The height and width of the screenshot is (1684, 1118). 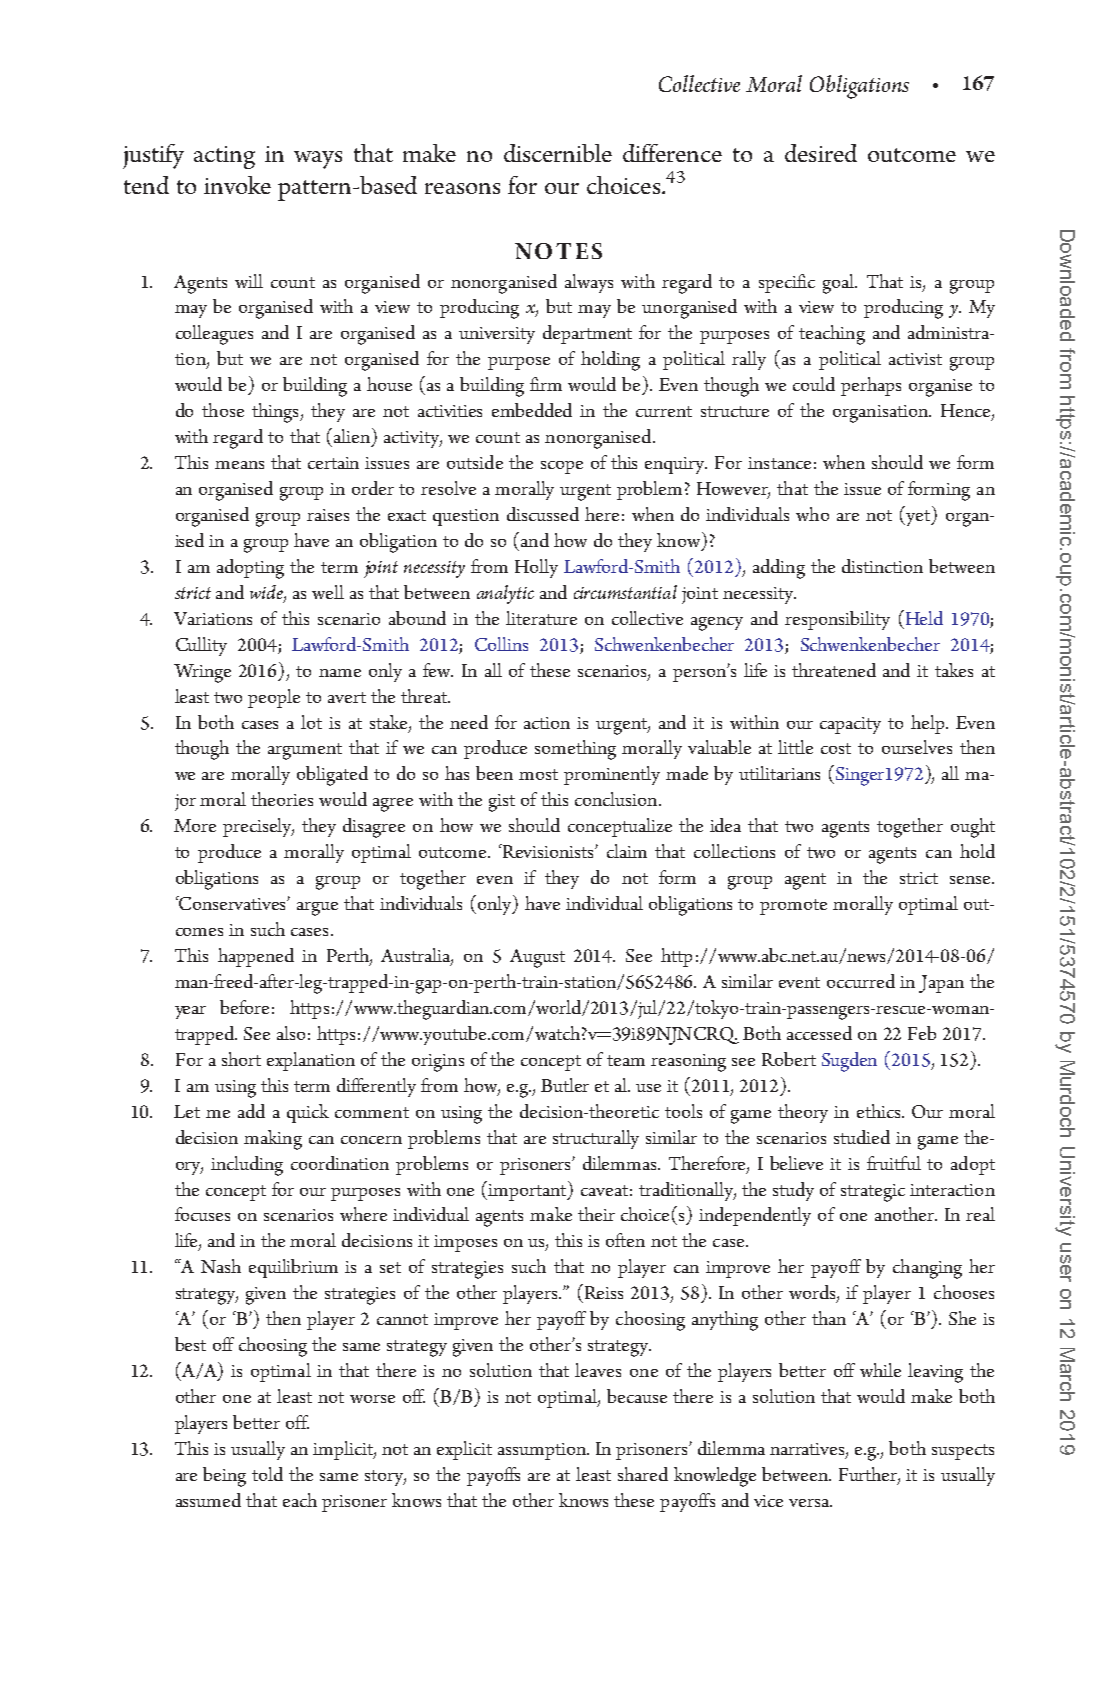 What do you see at coordinates (643, 1474) in the screenshot?
I see `shared` at bounding box center [643, 1474].
